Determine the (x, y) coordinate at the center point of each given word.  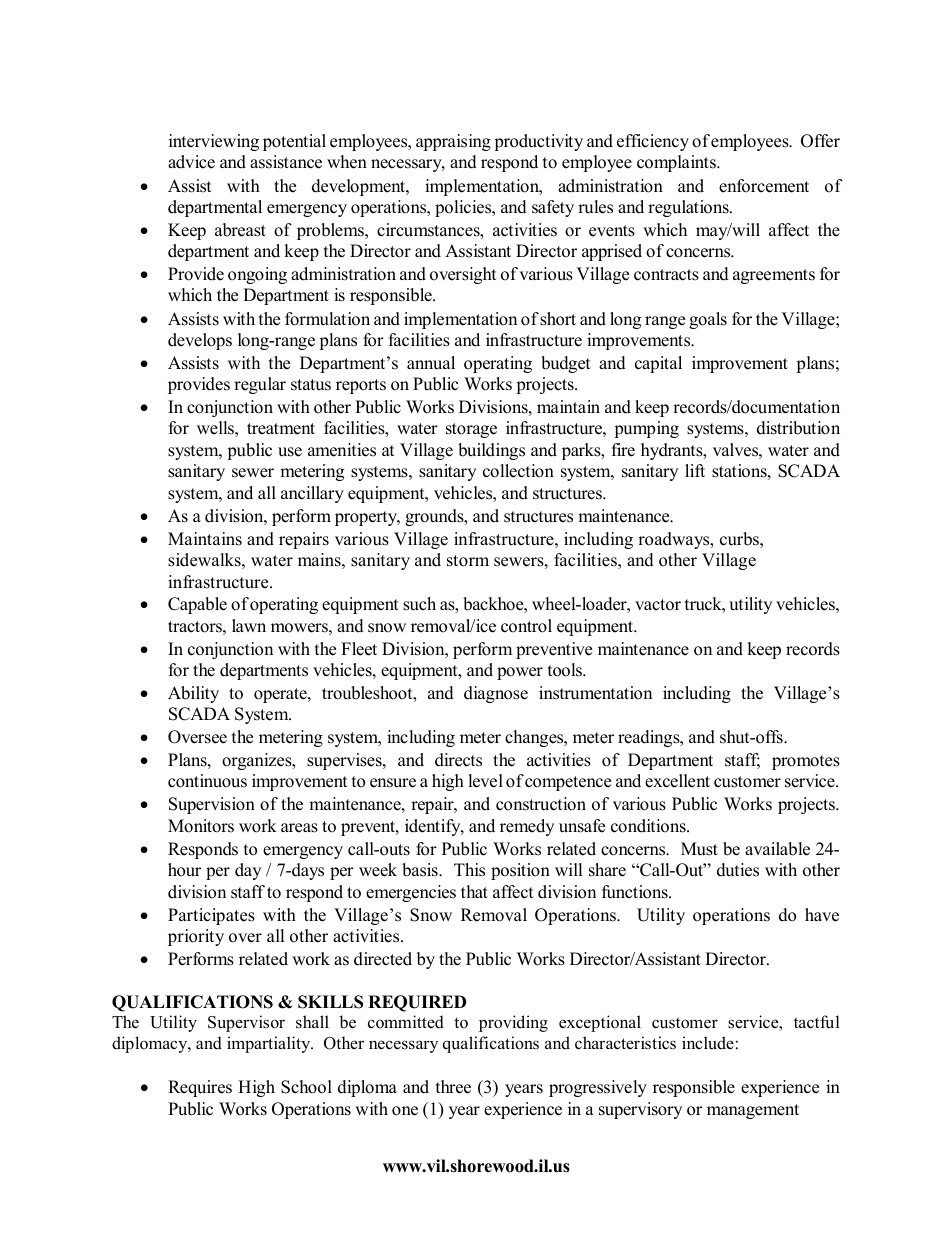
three (453, 1087)
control (526, 626)
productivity (538, 142)
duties (738, 870)
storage (471, 430)
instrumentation (595, 693)
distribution (798, 428)
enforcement (764, 186)
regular (260, 385)
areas (299, 828)
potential (294, 142)
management (753, 1111)
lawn (249, 625)
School (306, 1087)
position (520, 871)
